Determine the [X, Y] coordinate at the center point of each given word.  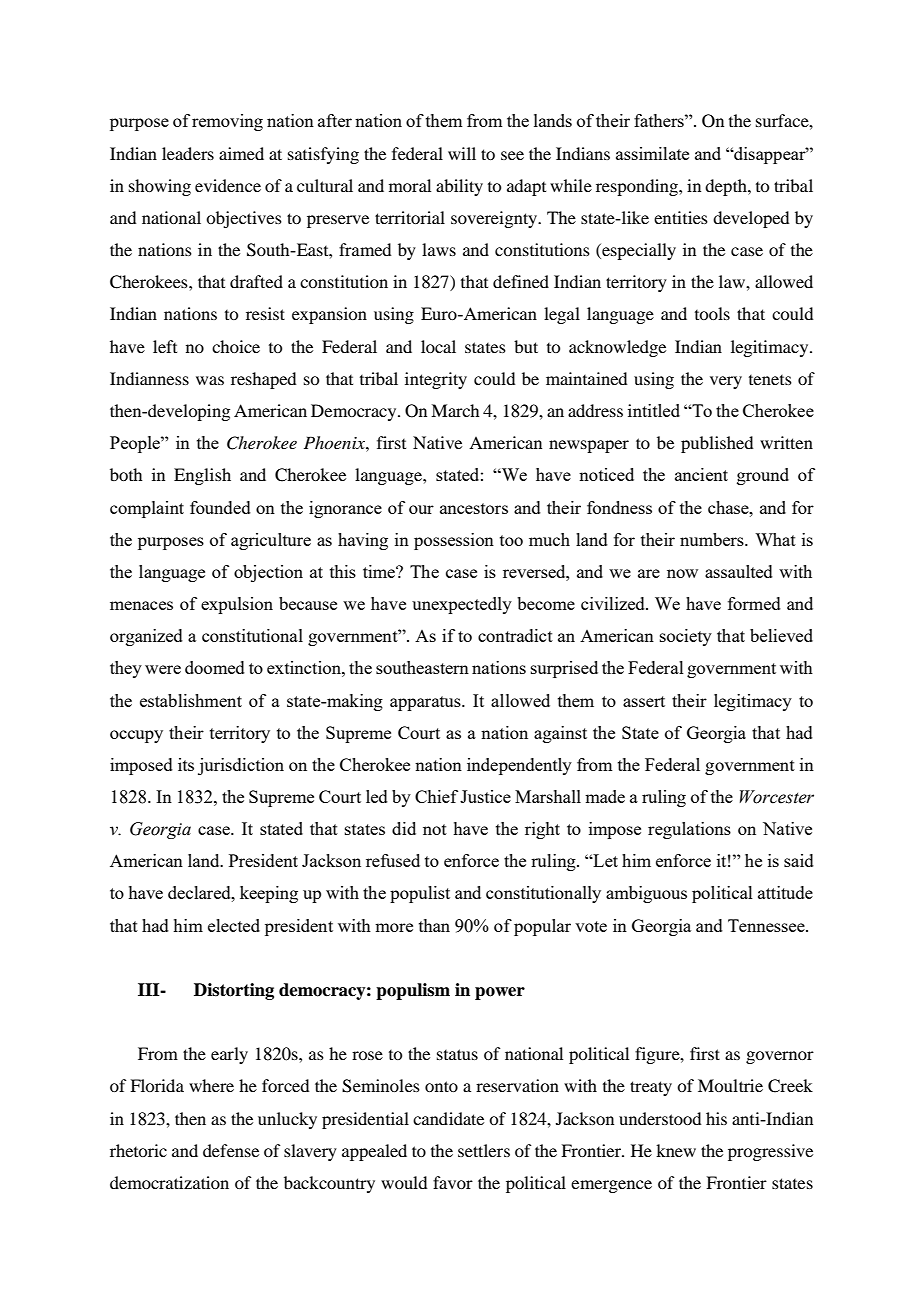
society [686, 637]
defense [231, 1150]
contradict [515, 635]
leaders [188, 153]
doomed [215, 667]
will [462, 153]
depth [727, 187]
